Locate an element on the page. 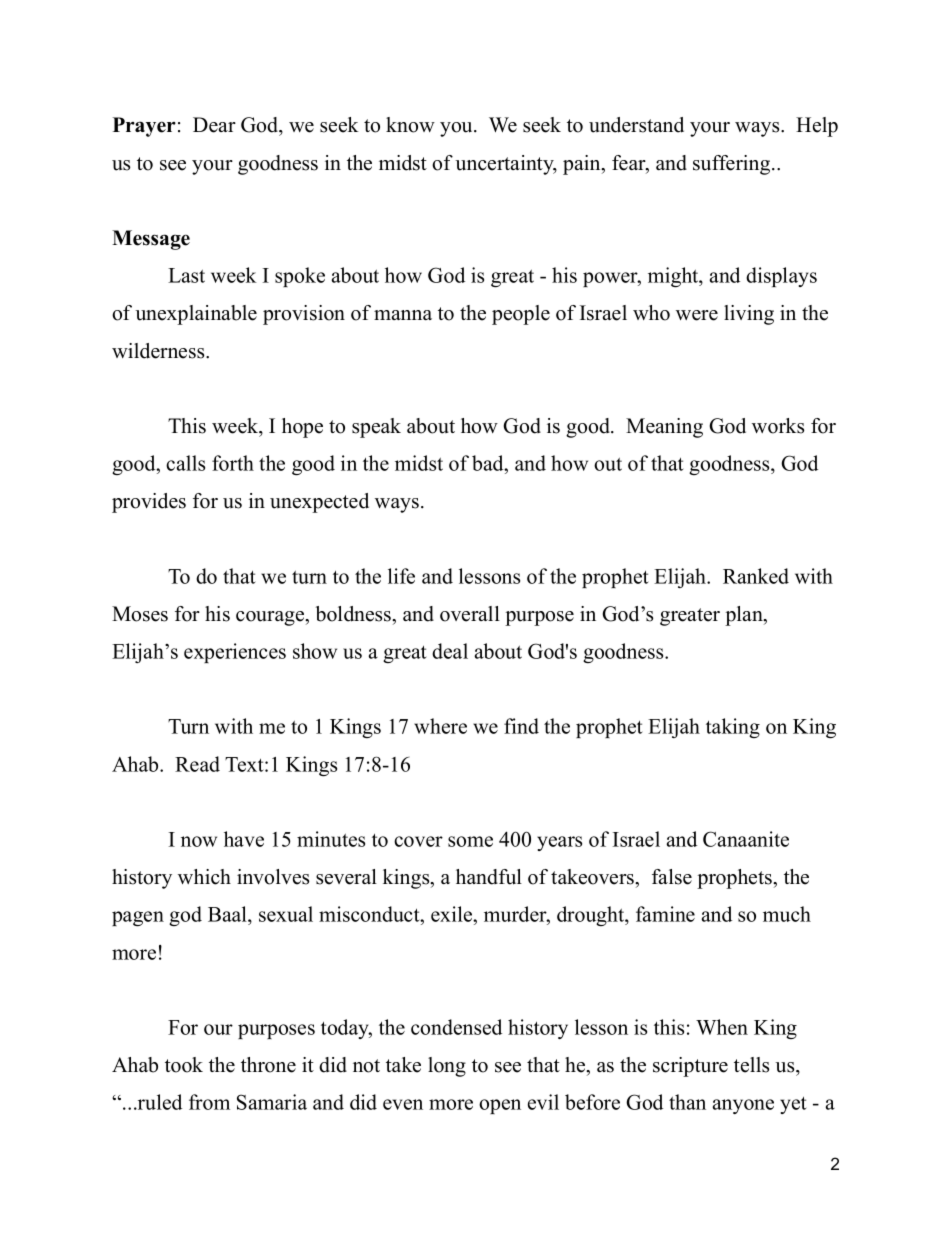 The width and height of the image is (952, 1233). suffering is located at coordinates (733, 165).
